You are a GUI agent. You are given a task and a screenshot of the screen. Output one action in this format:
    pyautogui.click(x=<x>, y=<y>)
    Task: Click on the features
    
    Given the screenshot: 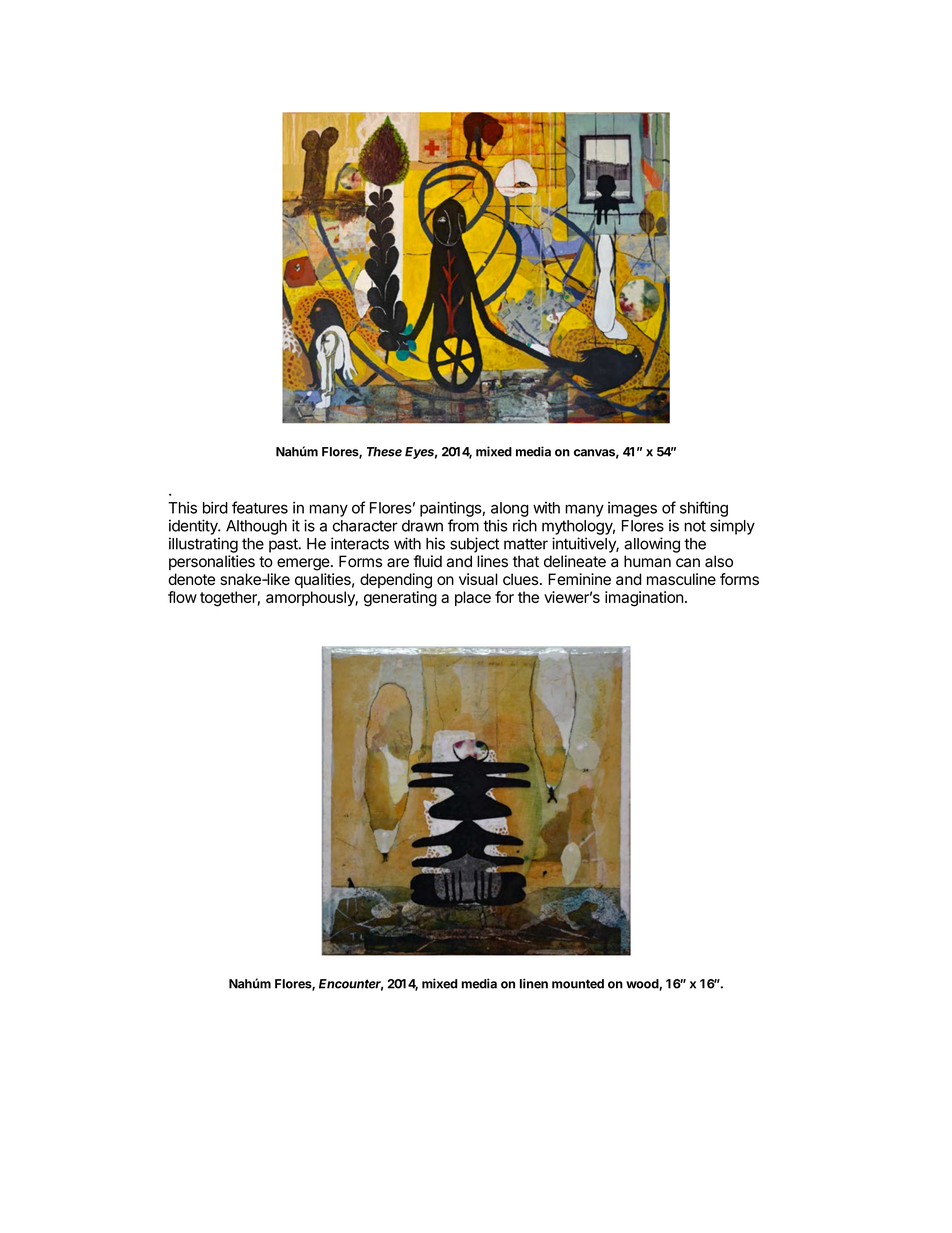 What is the action you would take?
    pyautogui.click(x=260, y=507)
